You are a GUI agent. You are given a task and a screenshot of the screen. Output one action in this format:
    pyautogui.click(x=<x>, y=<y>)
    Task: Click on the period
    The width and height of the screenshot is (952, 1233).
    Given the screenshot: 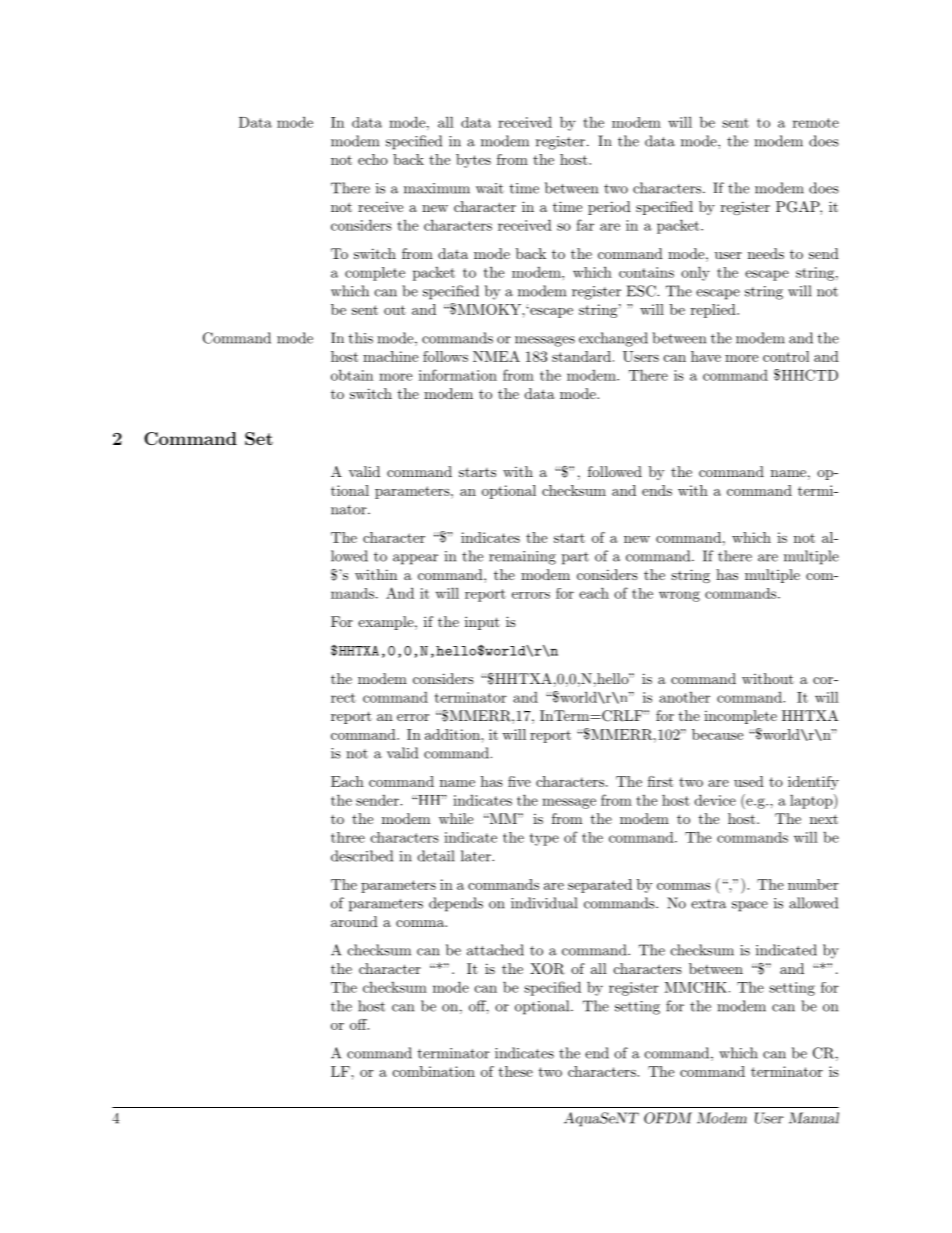 What is the action you would take?
    pyautogui.click(x=609, y=208)
